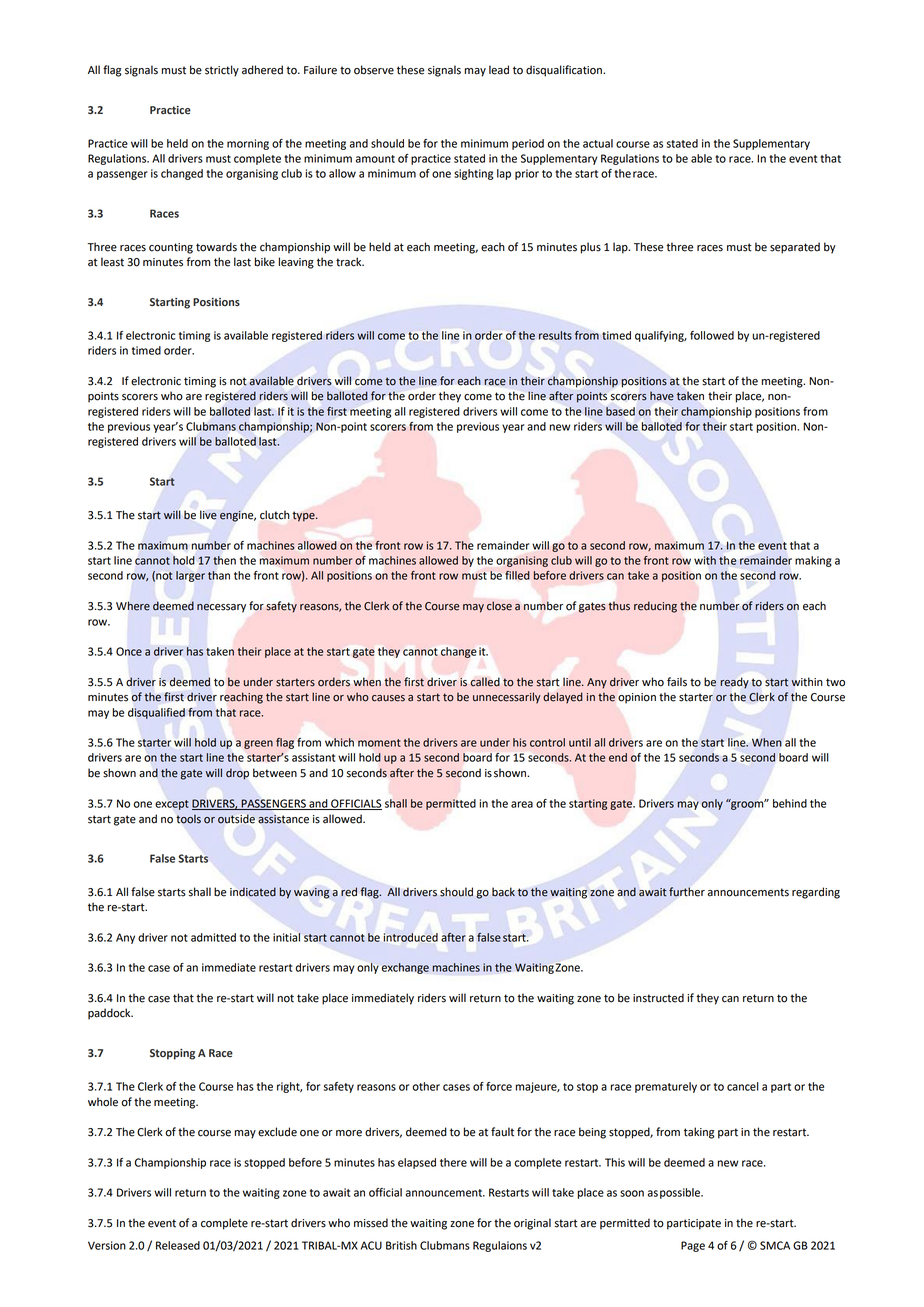 Image resolution: width=924 pixels, height=1307 pixels. Describe the element at coordinates (693, 1246) in the document. I see `Page` at that location.
